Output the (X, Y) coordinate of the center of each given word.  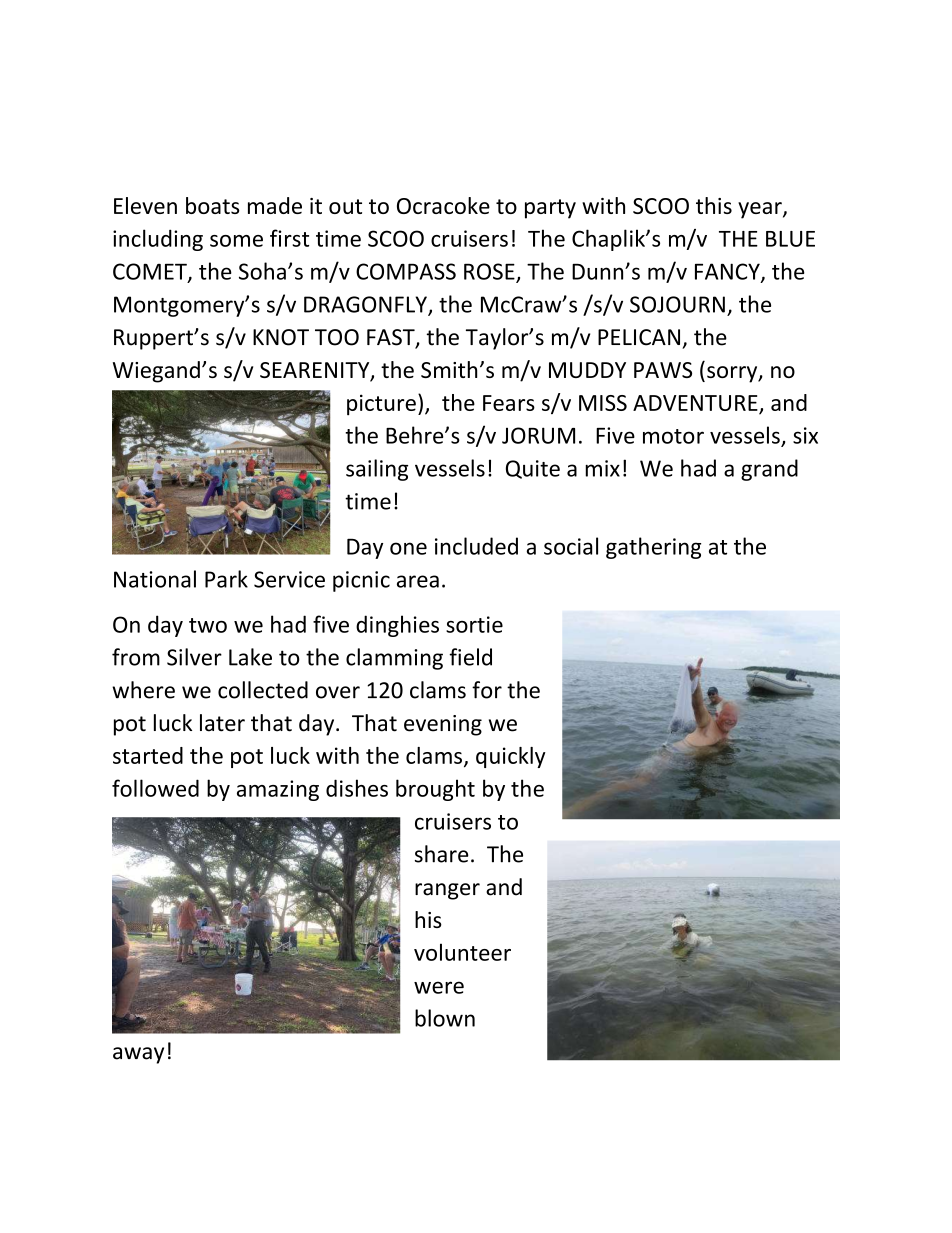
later (222, 723)
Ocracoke (443, 205)
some (236, 241)
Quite (533, 469)
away (138, 1055)
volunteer (462, 952)
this (714, 205)
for (487, 690)
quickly (511, 757)
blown (445, 1018)
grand (769, 470)
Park (226, 579)
